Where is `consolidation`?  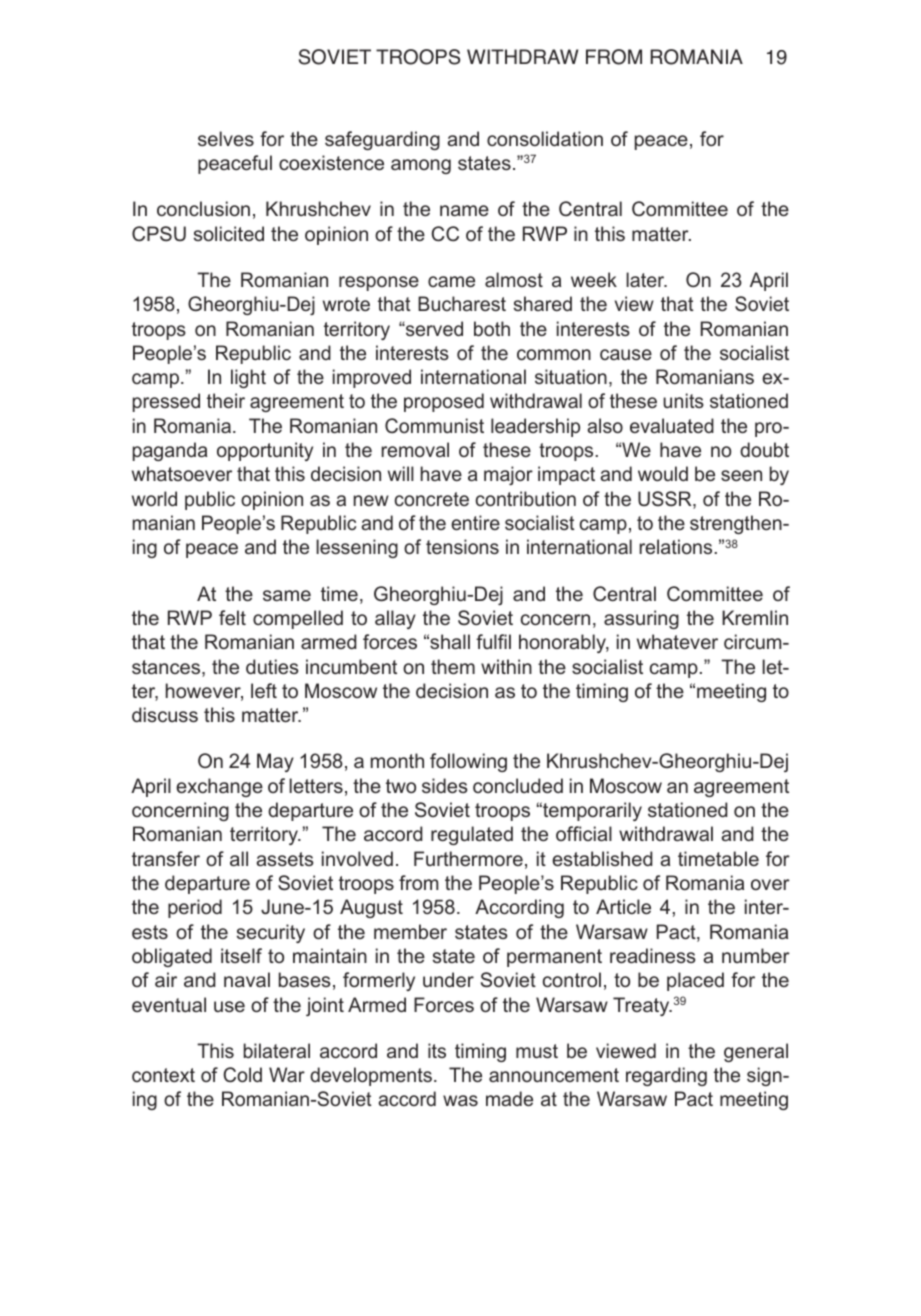
consolidation is located at coordinates (545, 138).
